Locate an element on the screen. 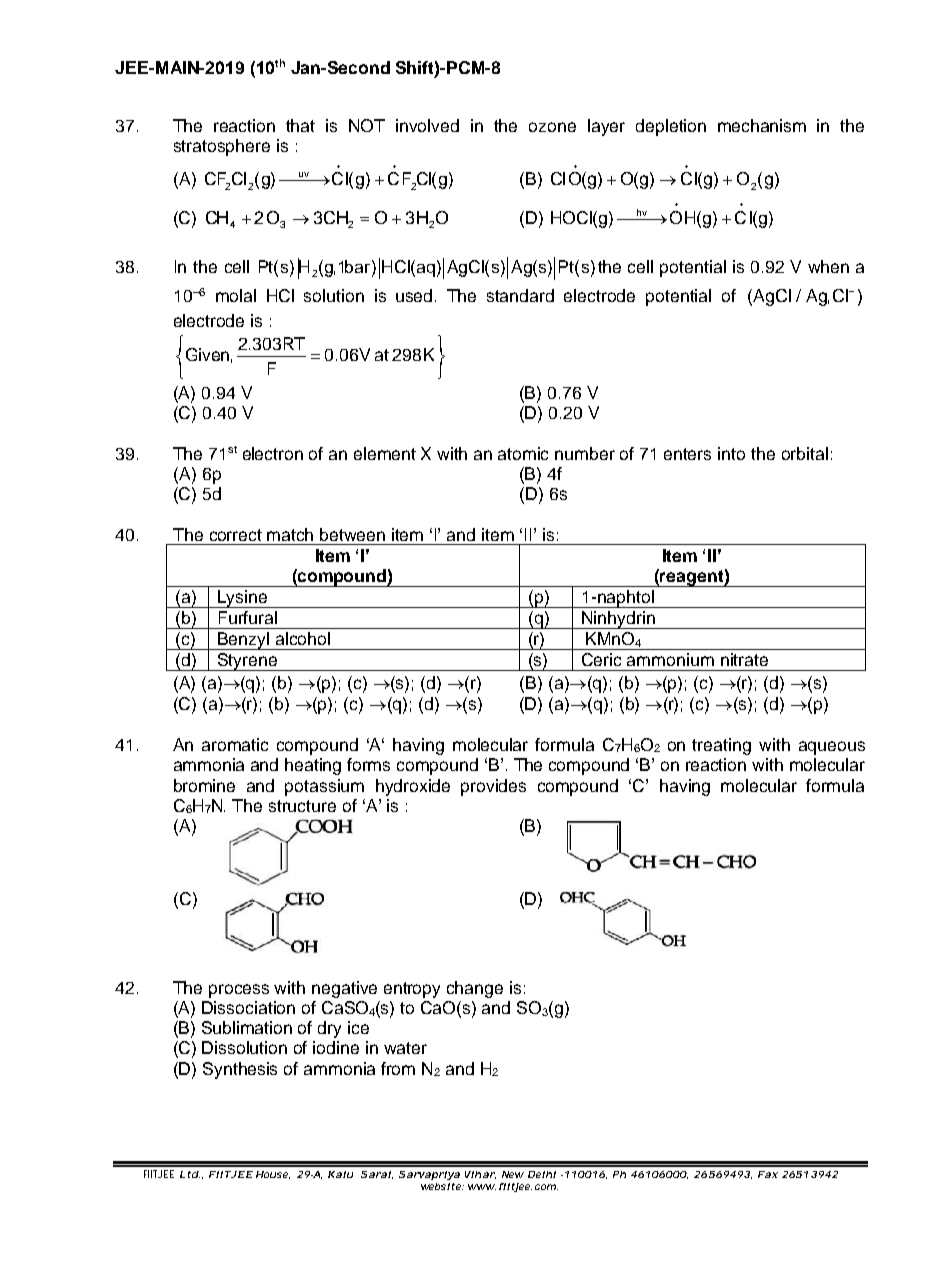 Image resolution: width=952 pixels, height=1270 pixels. treating is located at coordinates (721, 746).
